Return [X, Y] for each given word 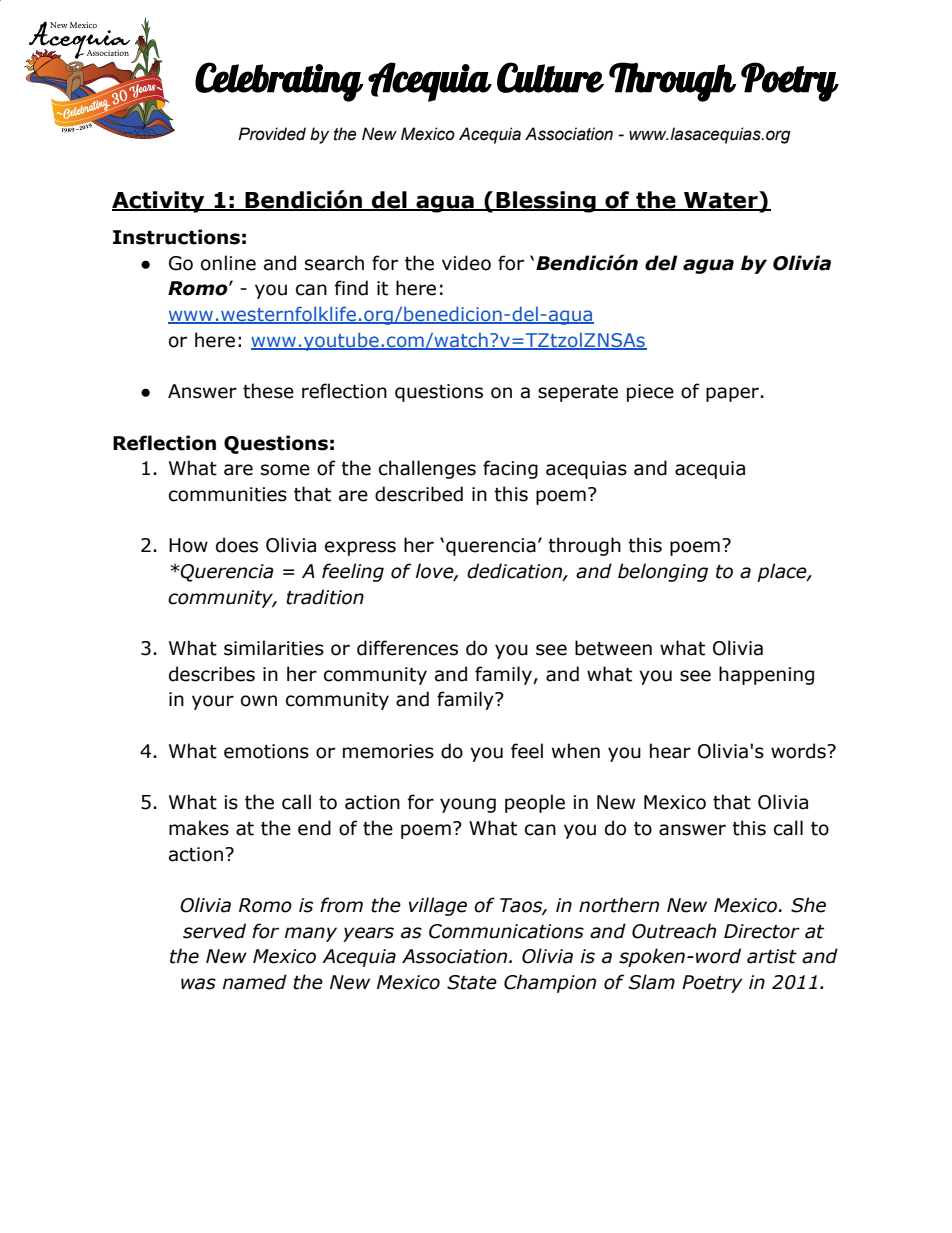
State [472, 982]
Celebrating [279, 82]
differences [407, 648]
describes [212, 674]
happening [766, 675]
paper [732, 394]
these [268, 391]
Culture [550, 77]
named [255, 982]
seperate [578, 393]
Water [721, 201]
